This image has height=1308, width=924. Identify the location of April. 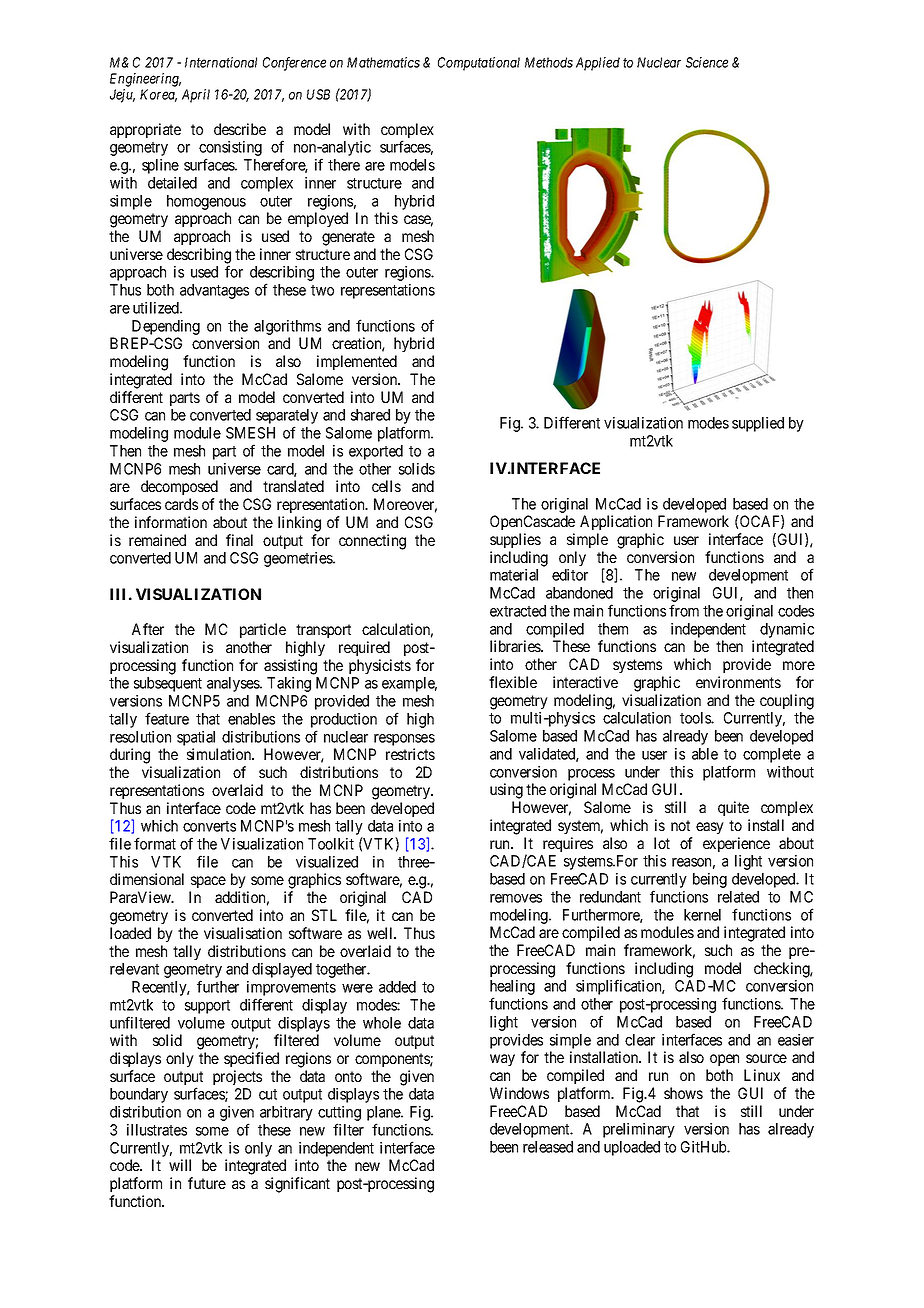
(196, 96).
